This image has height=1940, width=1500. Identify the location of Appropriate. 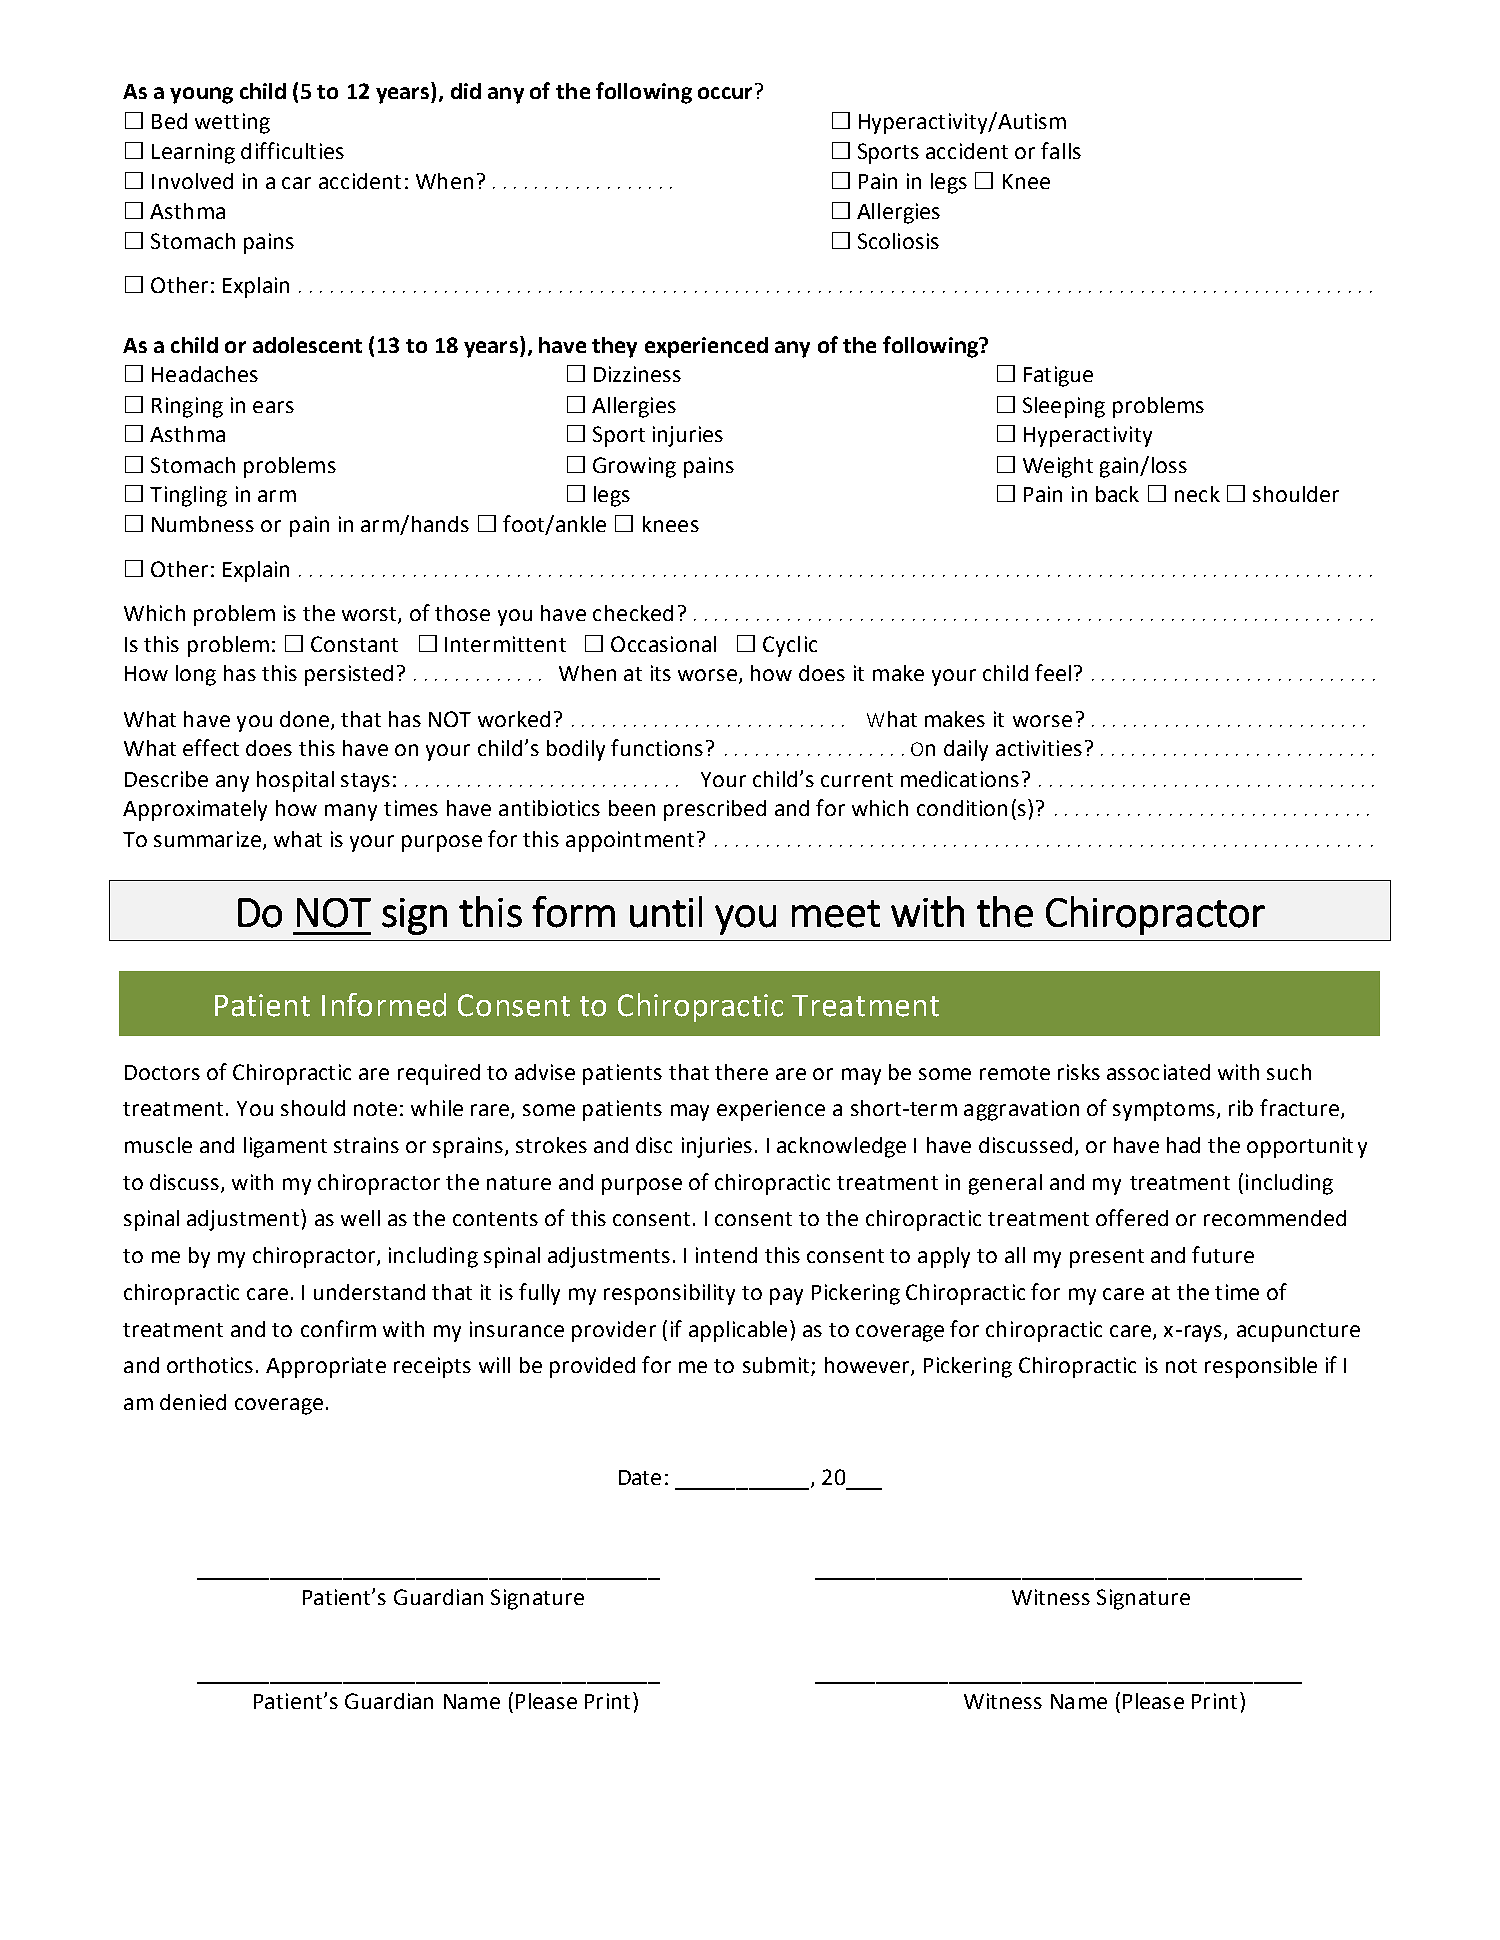
(326, 1367).
